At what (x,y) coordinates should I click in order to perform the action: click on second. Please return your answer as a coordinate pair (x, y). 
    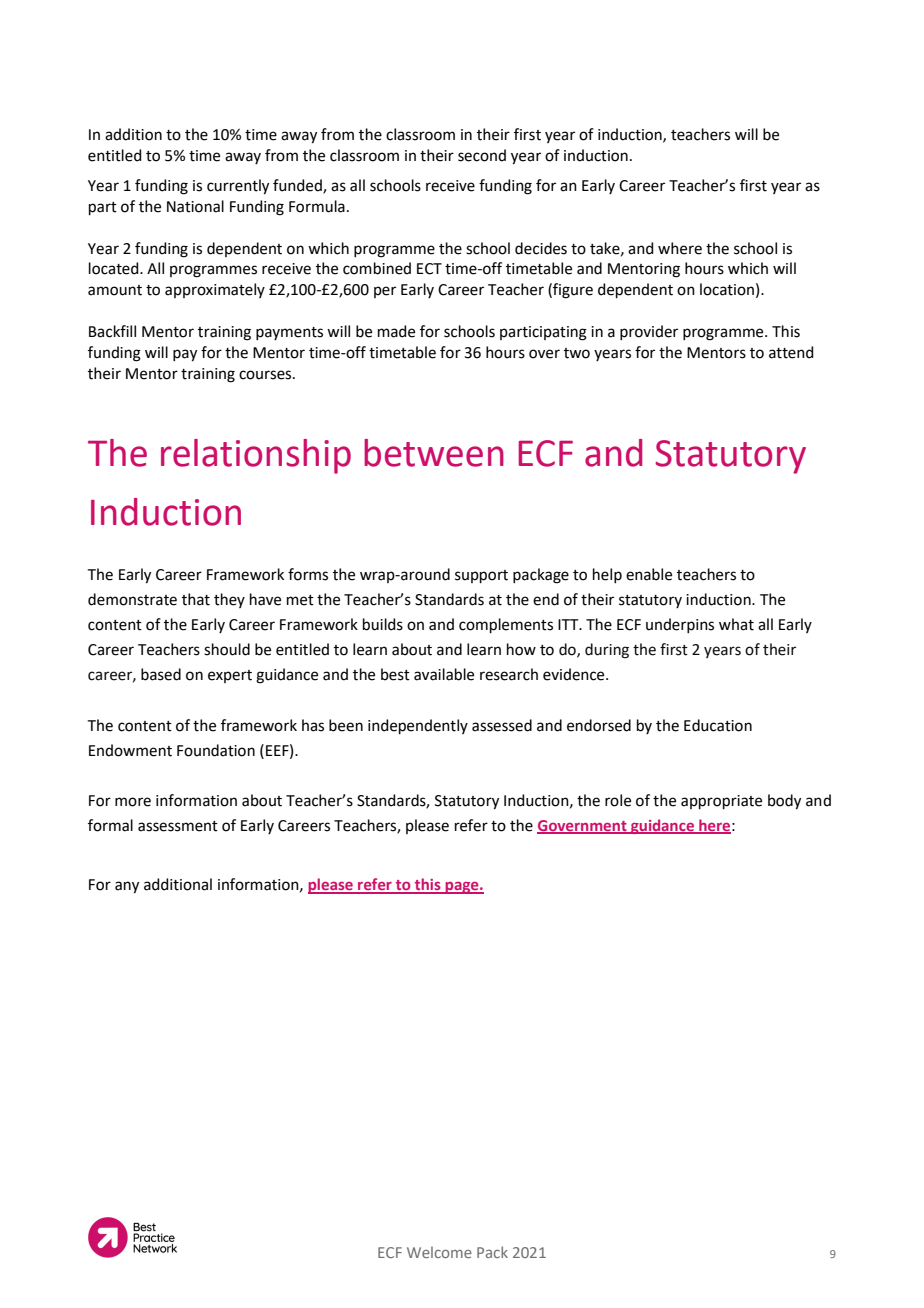
    Looking at the image, I should click on (482, 155).
